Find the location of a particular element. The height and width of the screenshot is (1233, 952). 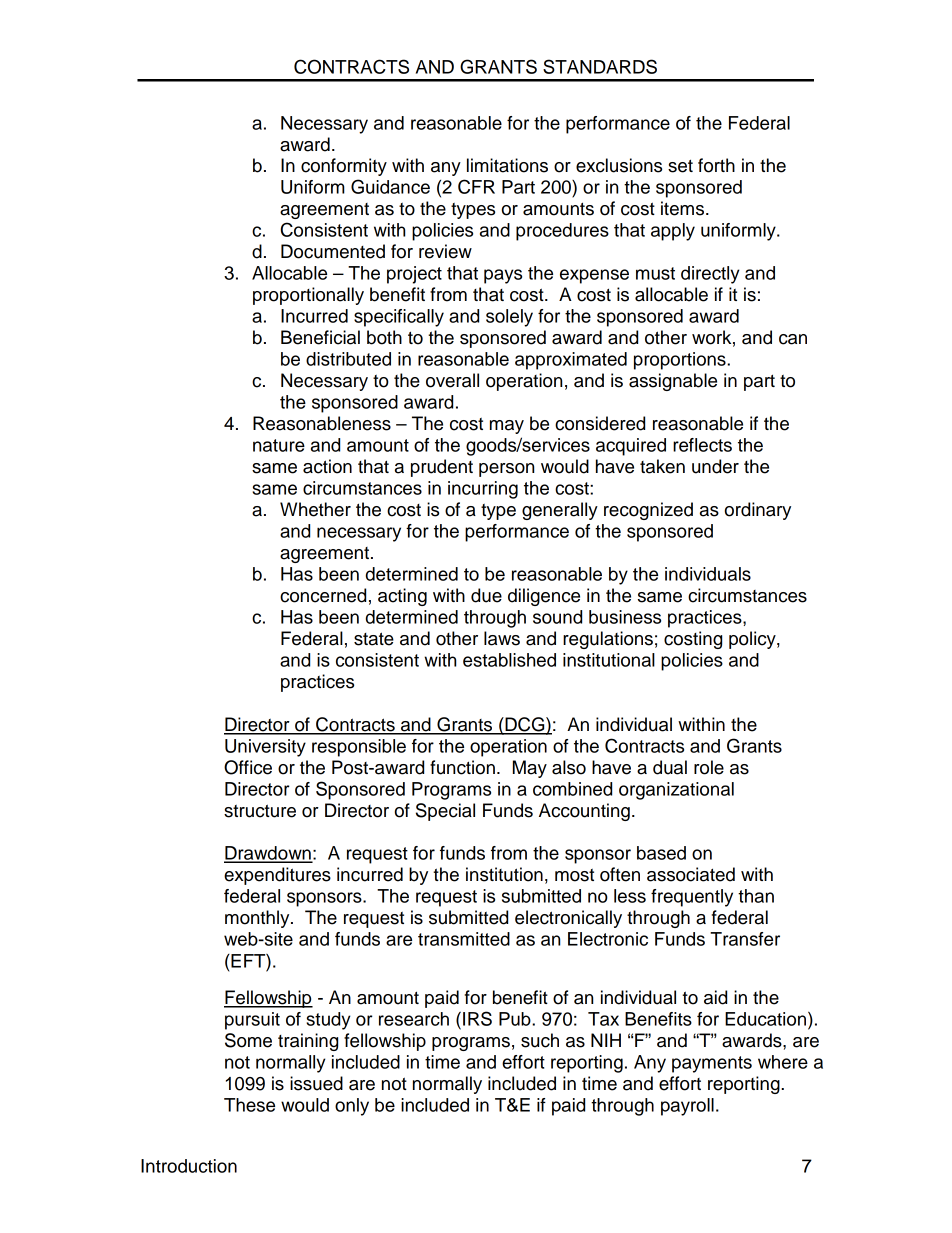

role is located at coordinates (709, 767).
